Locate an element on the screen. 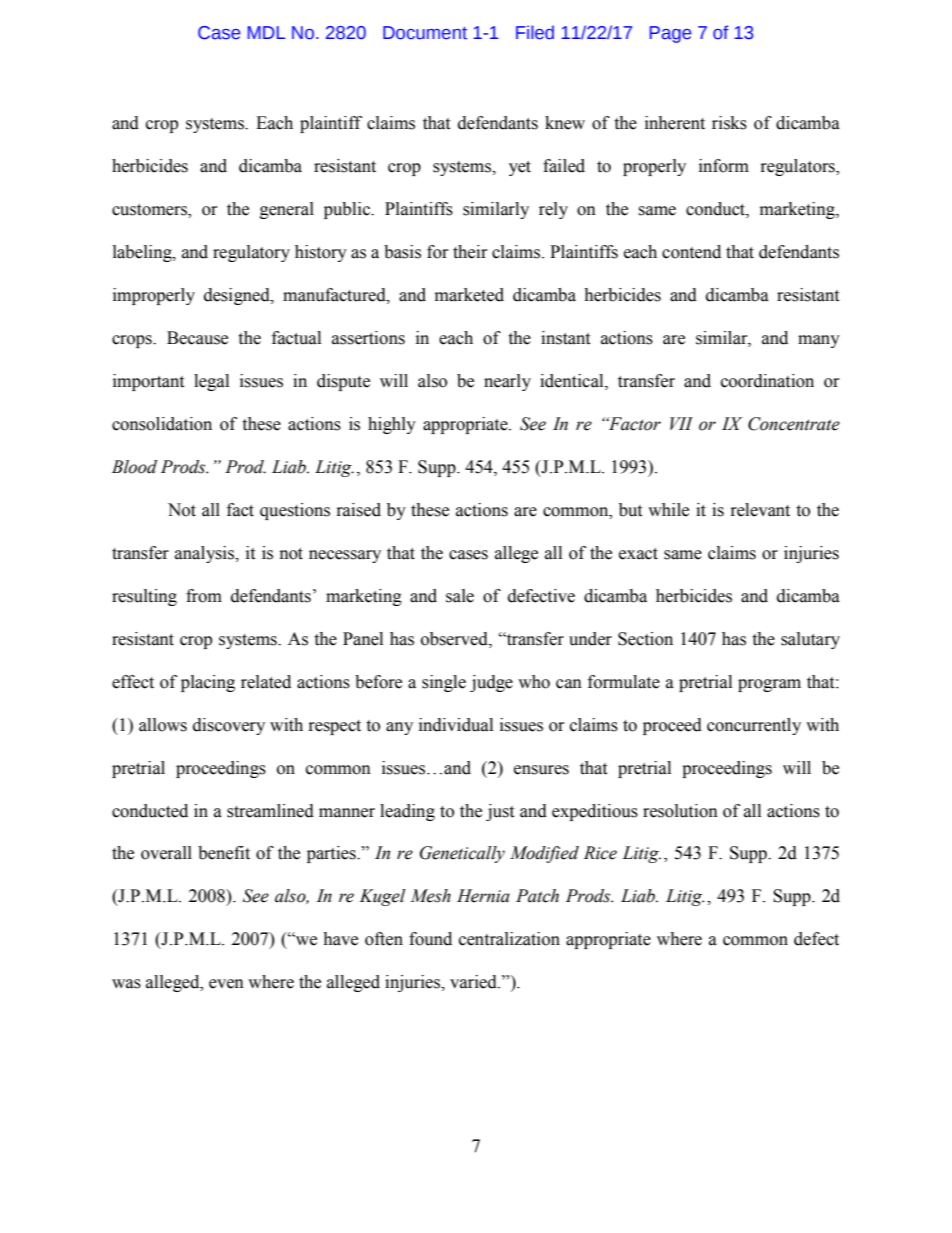  Rice is located at coordinates (600, 853).
